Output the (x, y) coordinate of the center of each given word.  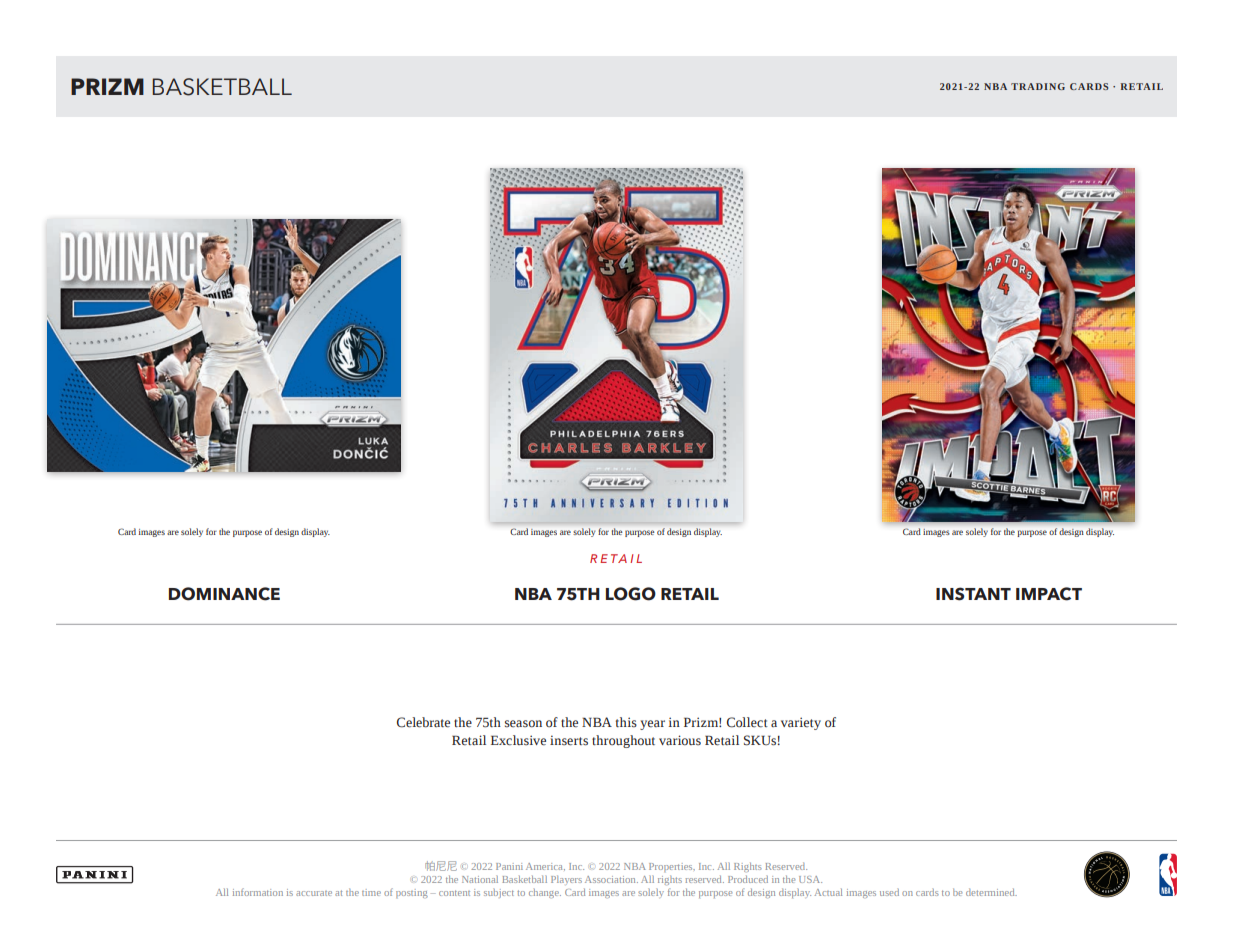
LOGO (631, 594)
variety (801, 723)
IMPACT (1049, 594)
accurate (314, 893)
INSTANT (973, 594)
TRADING (1038, 86)
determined (991, 892)
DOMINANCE (224, 594)
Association (611, 879)
